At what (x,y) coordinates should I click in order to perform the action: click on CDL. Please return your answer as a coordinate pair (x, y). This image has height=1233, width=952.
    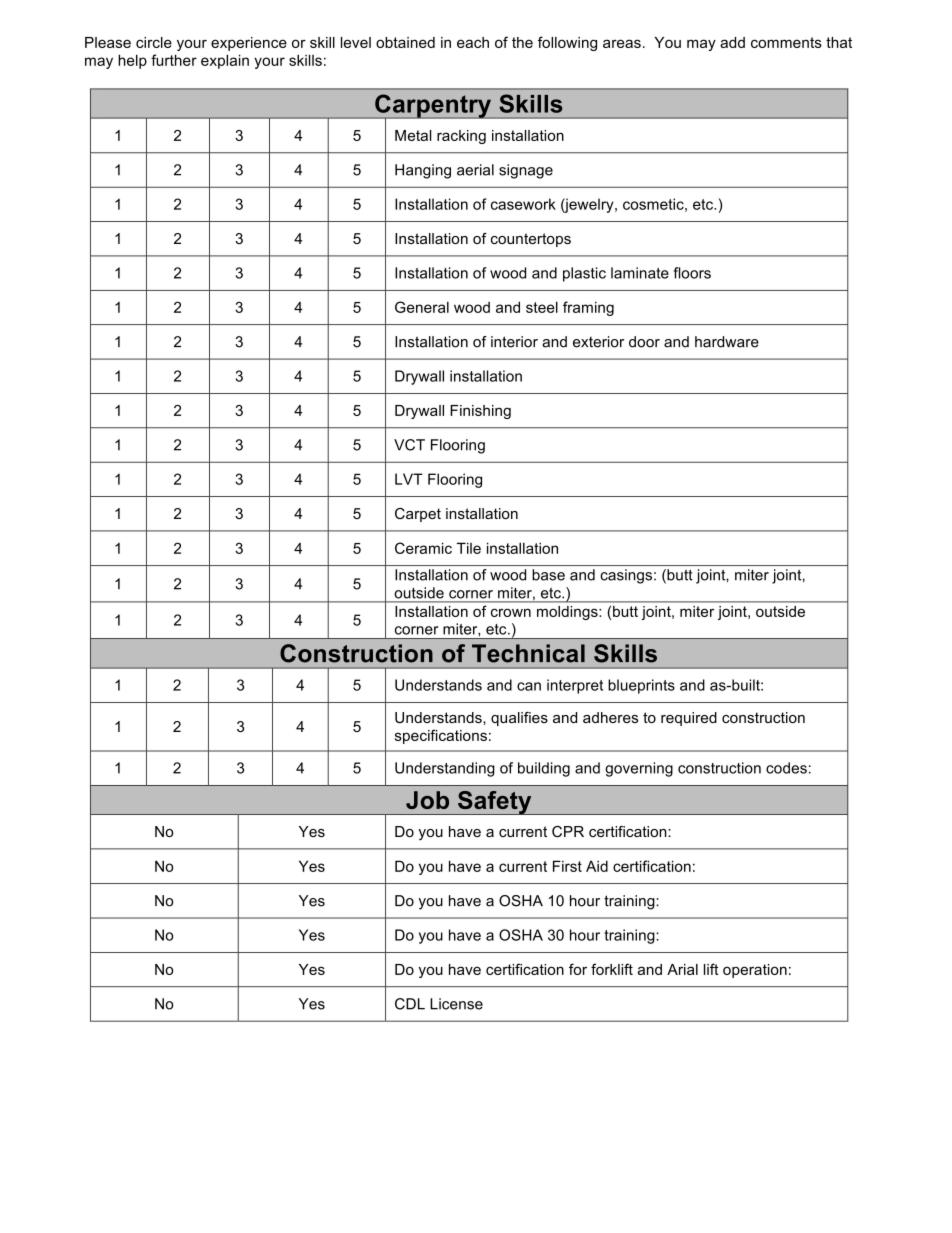
    Looking at the image, I should click on (410, 1004).
